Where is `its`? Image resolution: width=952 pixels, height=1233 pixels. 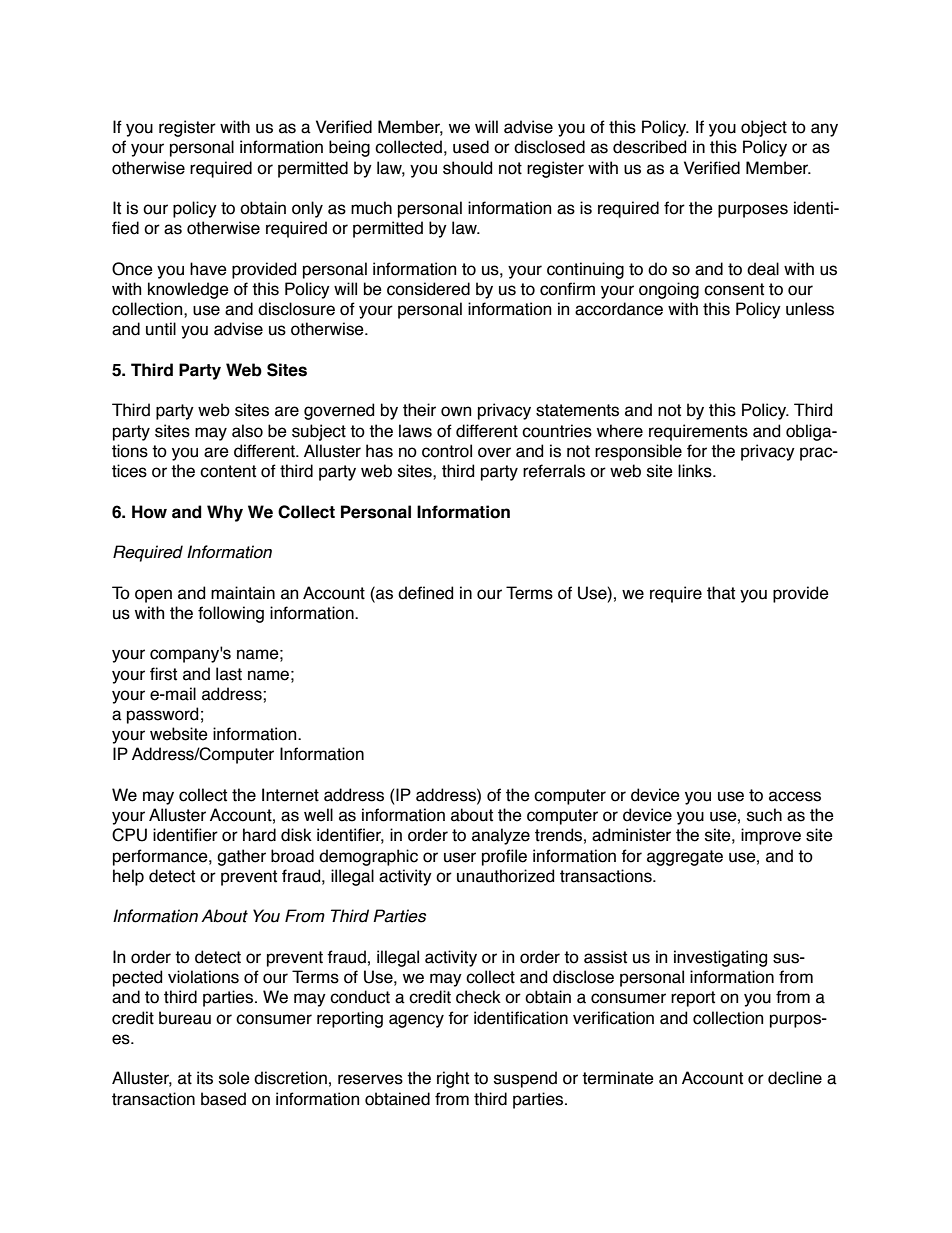
its is located at coordinates (205, 1078).
